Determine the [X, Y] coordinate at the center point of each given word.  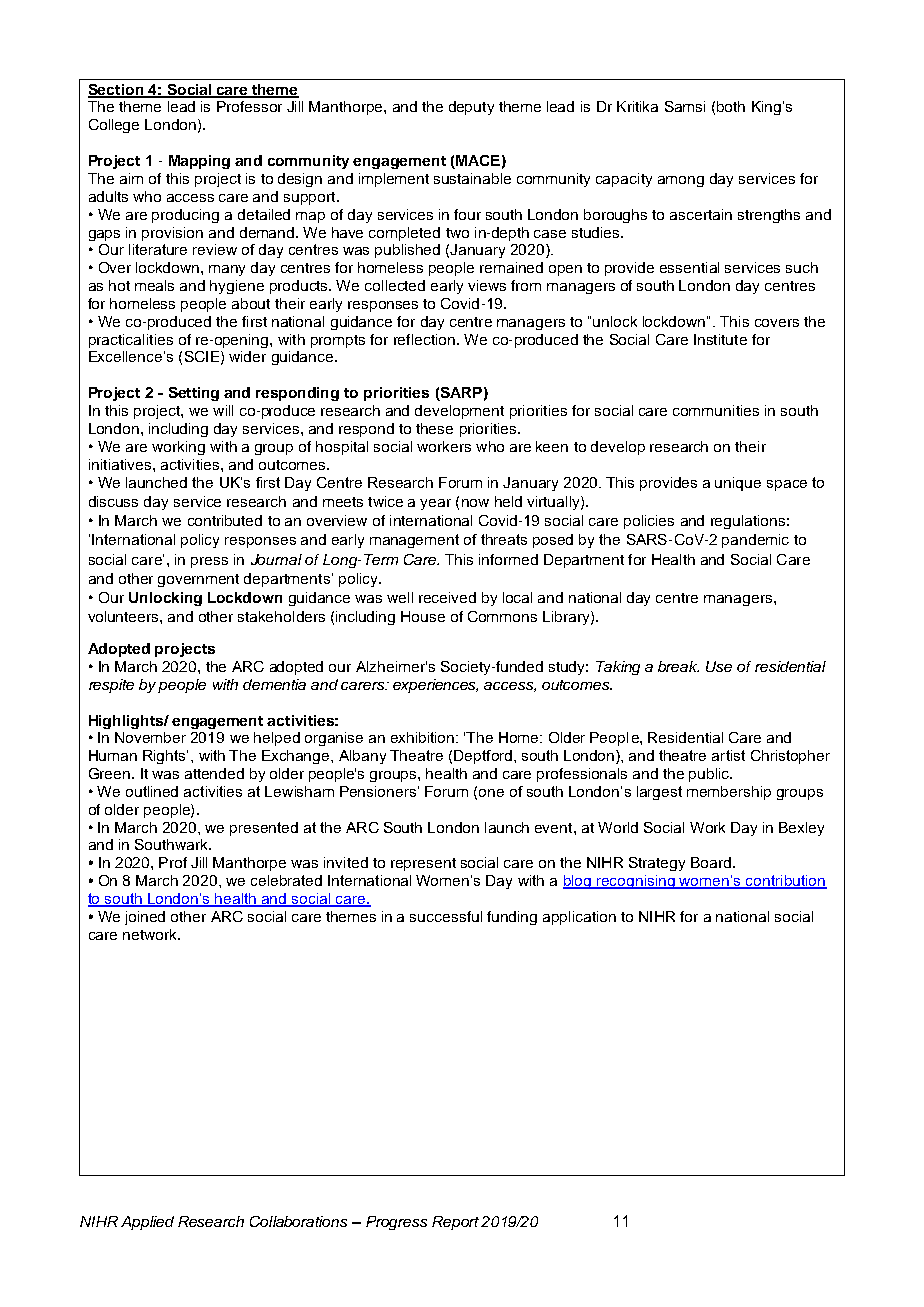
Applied [147, 1223]
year [435, 504]
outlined [152, 791]
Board [711, 862]
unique [738, 484]
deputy [471, 108]
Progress [396, 1223]
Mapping [199, 162]
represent [423, 864]
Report [457, 1223]
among [681, 181]
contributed [225, 520]
